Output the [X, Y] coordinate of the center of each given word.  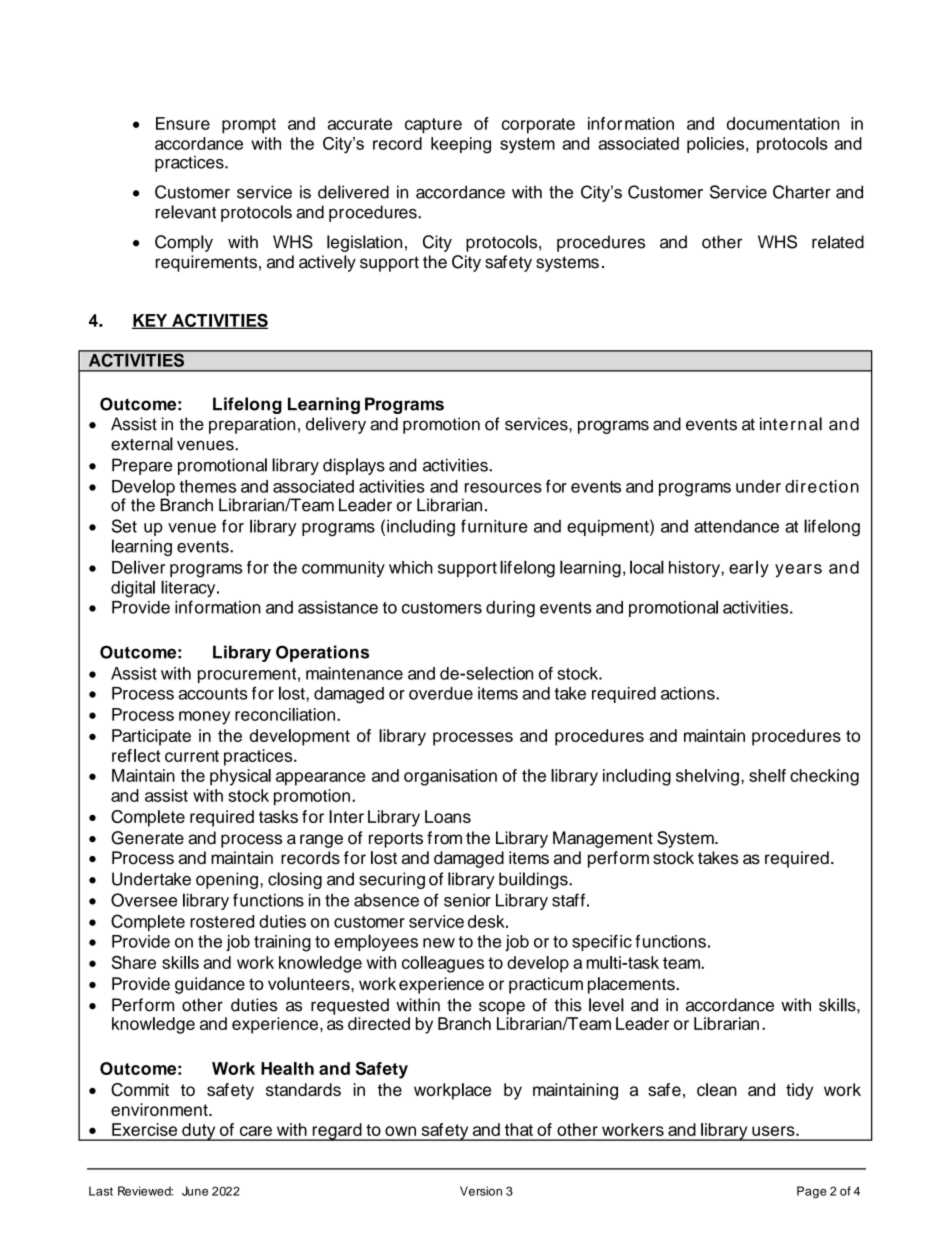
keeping [461, 145]
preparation [252, 425]
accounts [213, 694]
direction [822, 486]
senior [467, 900]
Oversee [144, 900]
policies [717, 145]
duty [199, 1132]
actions [689, 693]
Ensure [183, 123]
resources [503, 488]
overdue [441, 693]
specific [602, 943]
